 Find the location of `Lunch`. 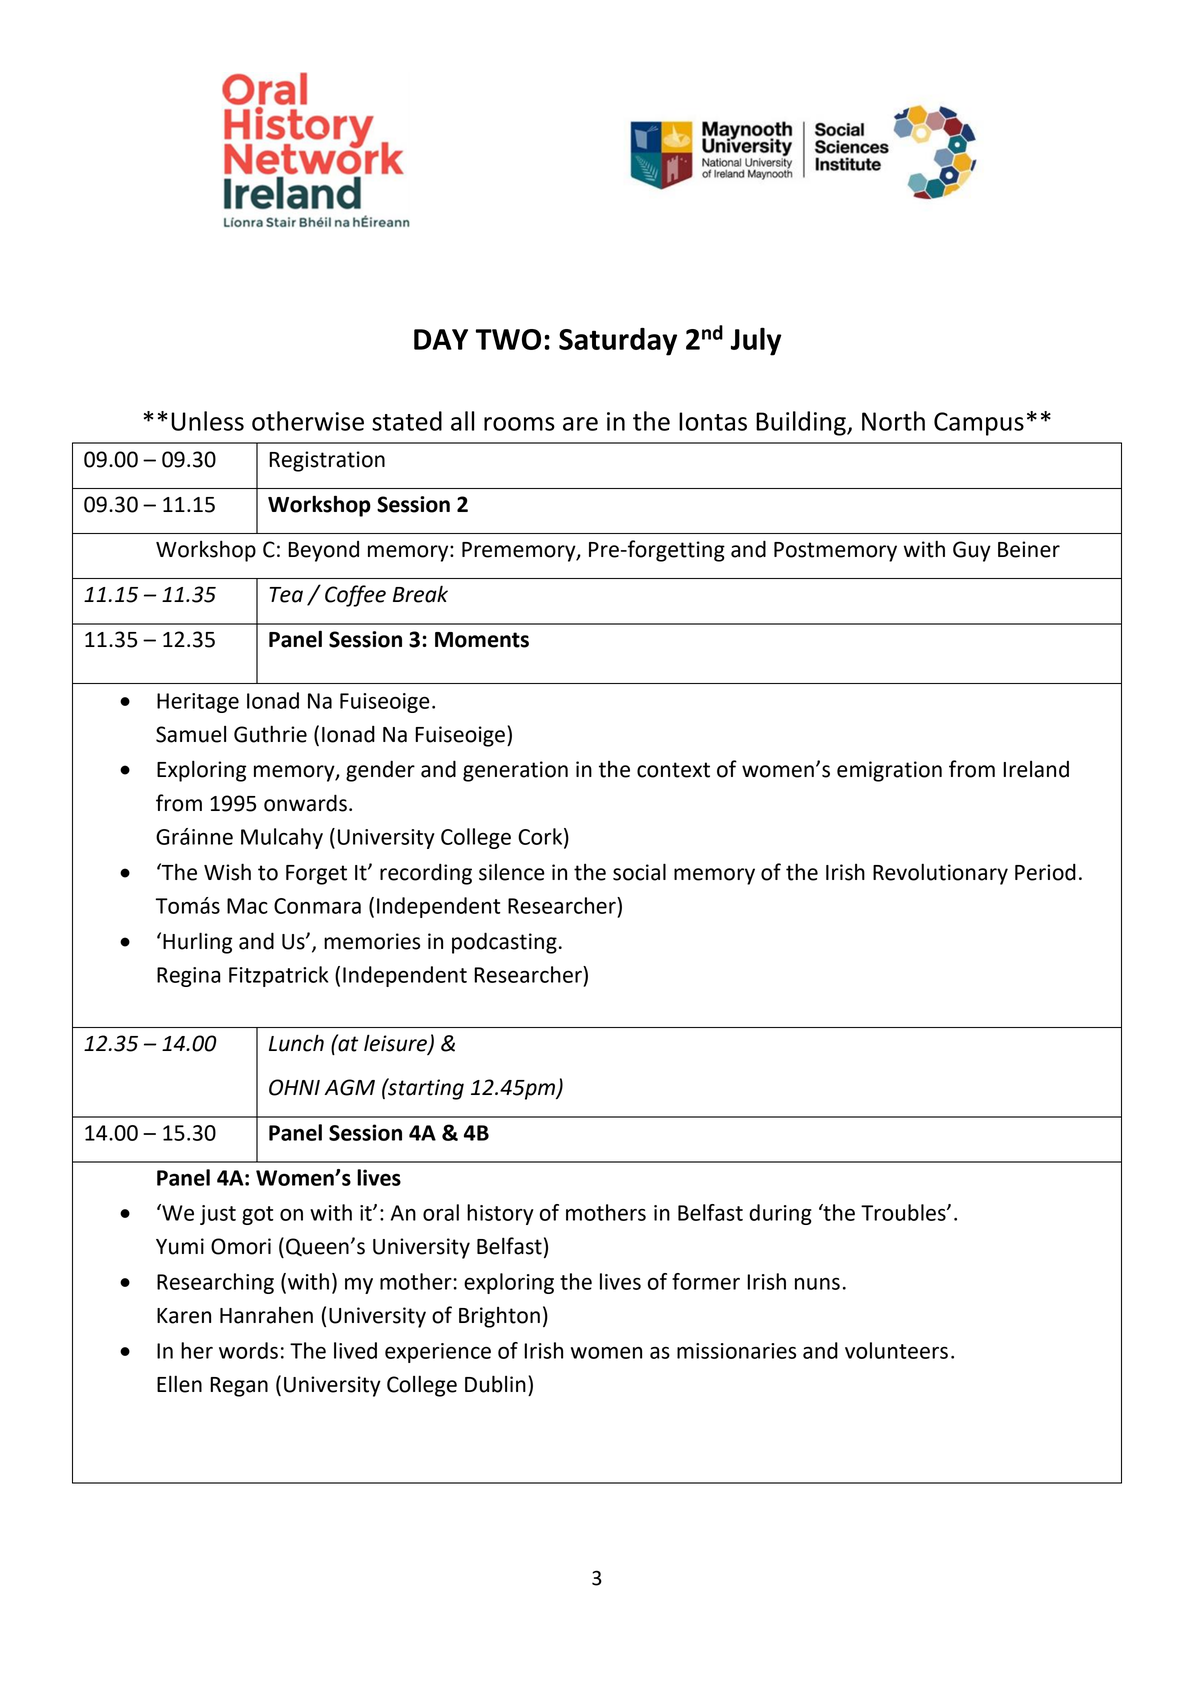

Lunch is located at coordinates (296, 1043).
